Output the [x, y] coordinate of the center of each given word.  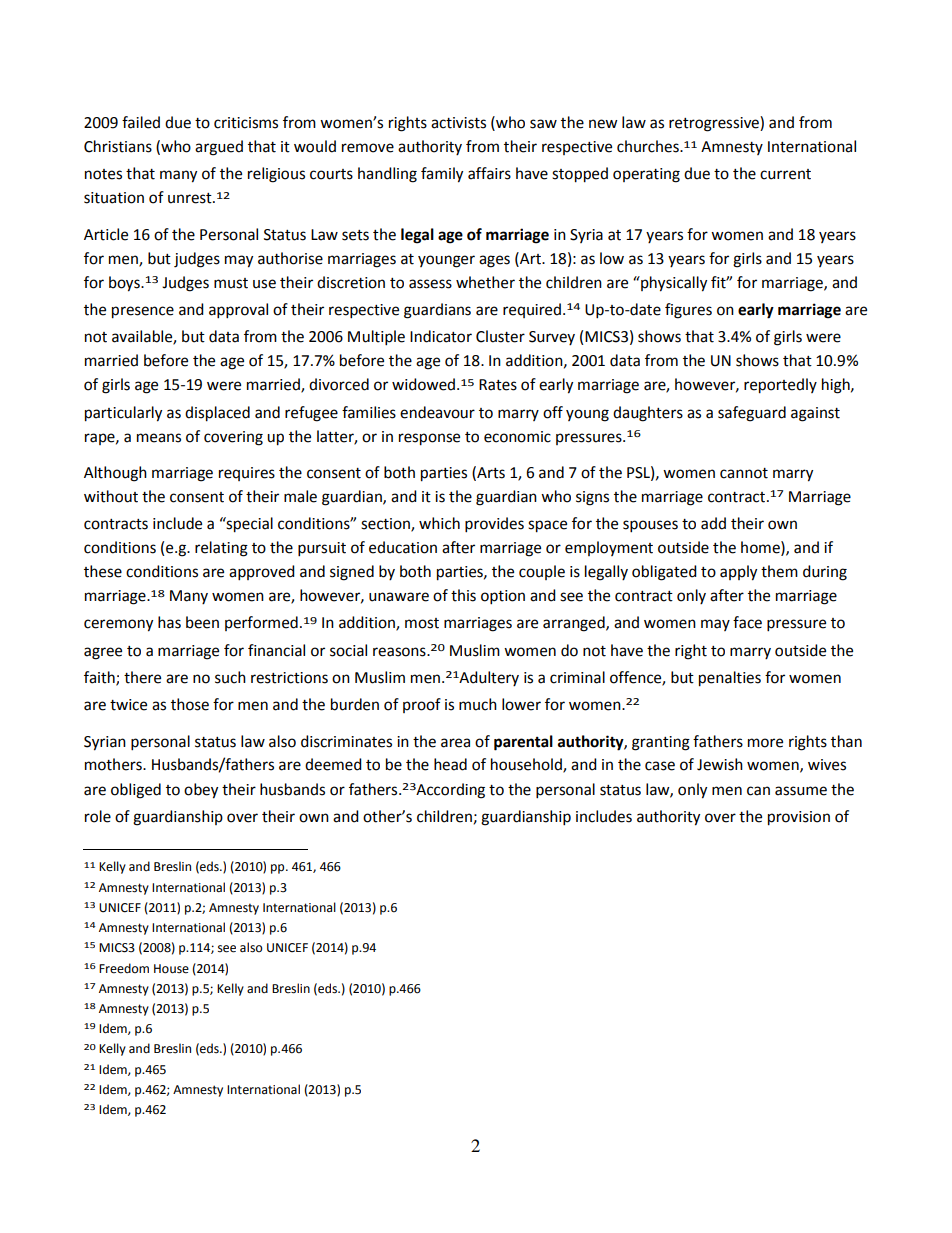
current [785, 174]
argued [219, 148]
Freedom [124, 968]
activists [458, 123]
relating [221, 549]
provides [494, 525]
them [779, 571]
